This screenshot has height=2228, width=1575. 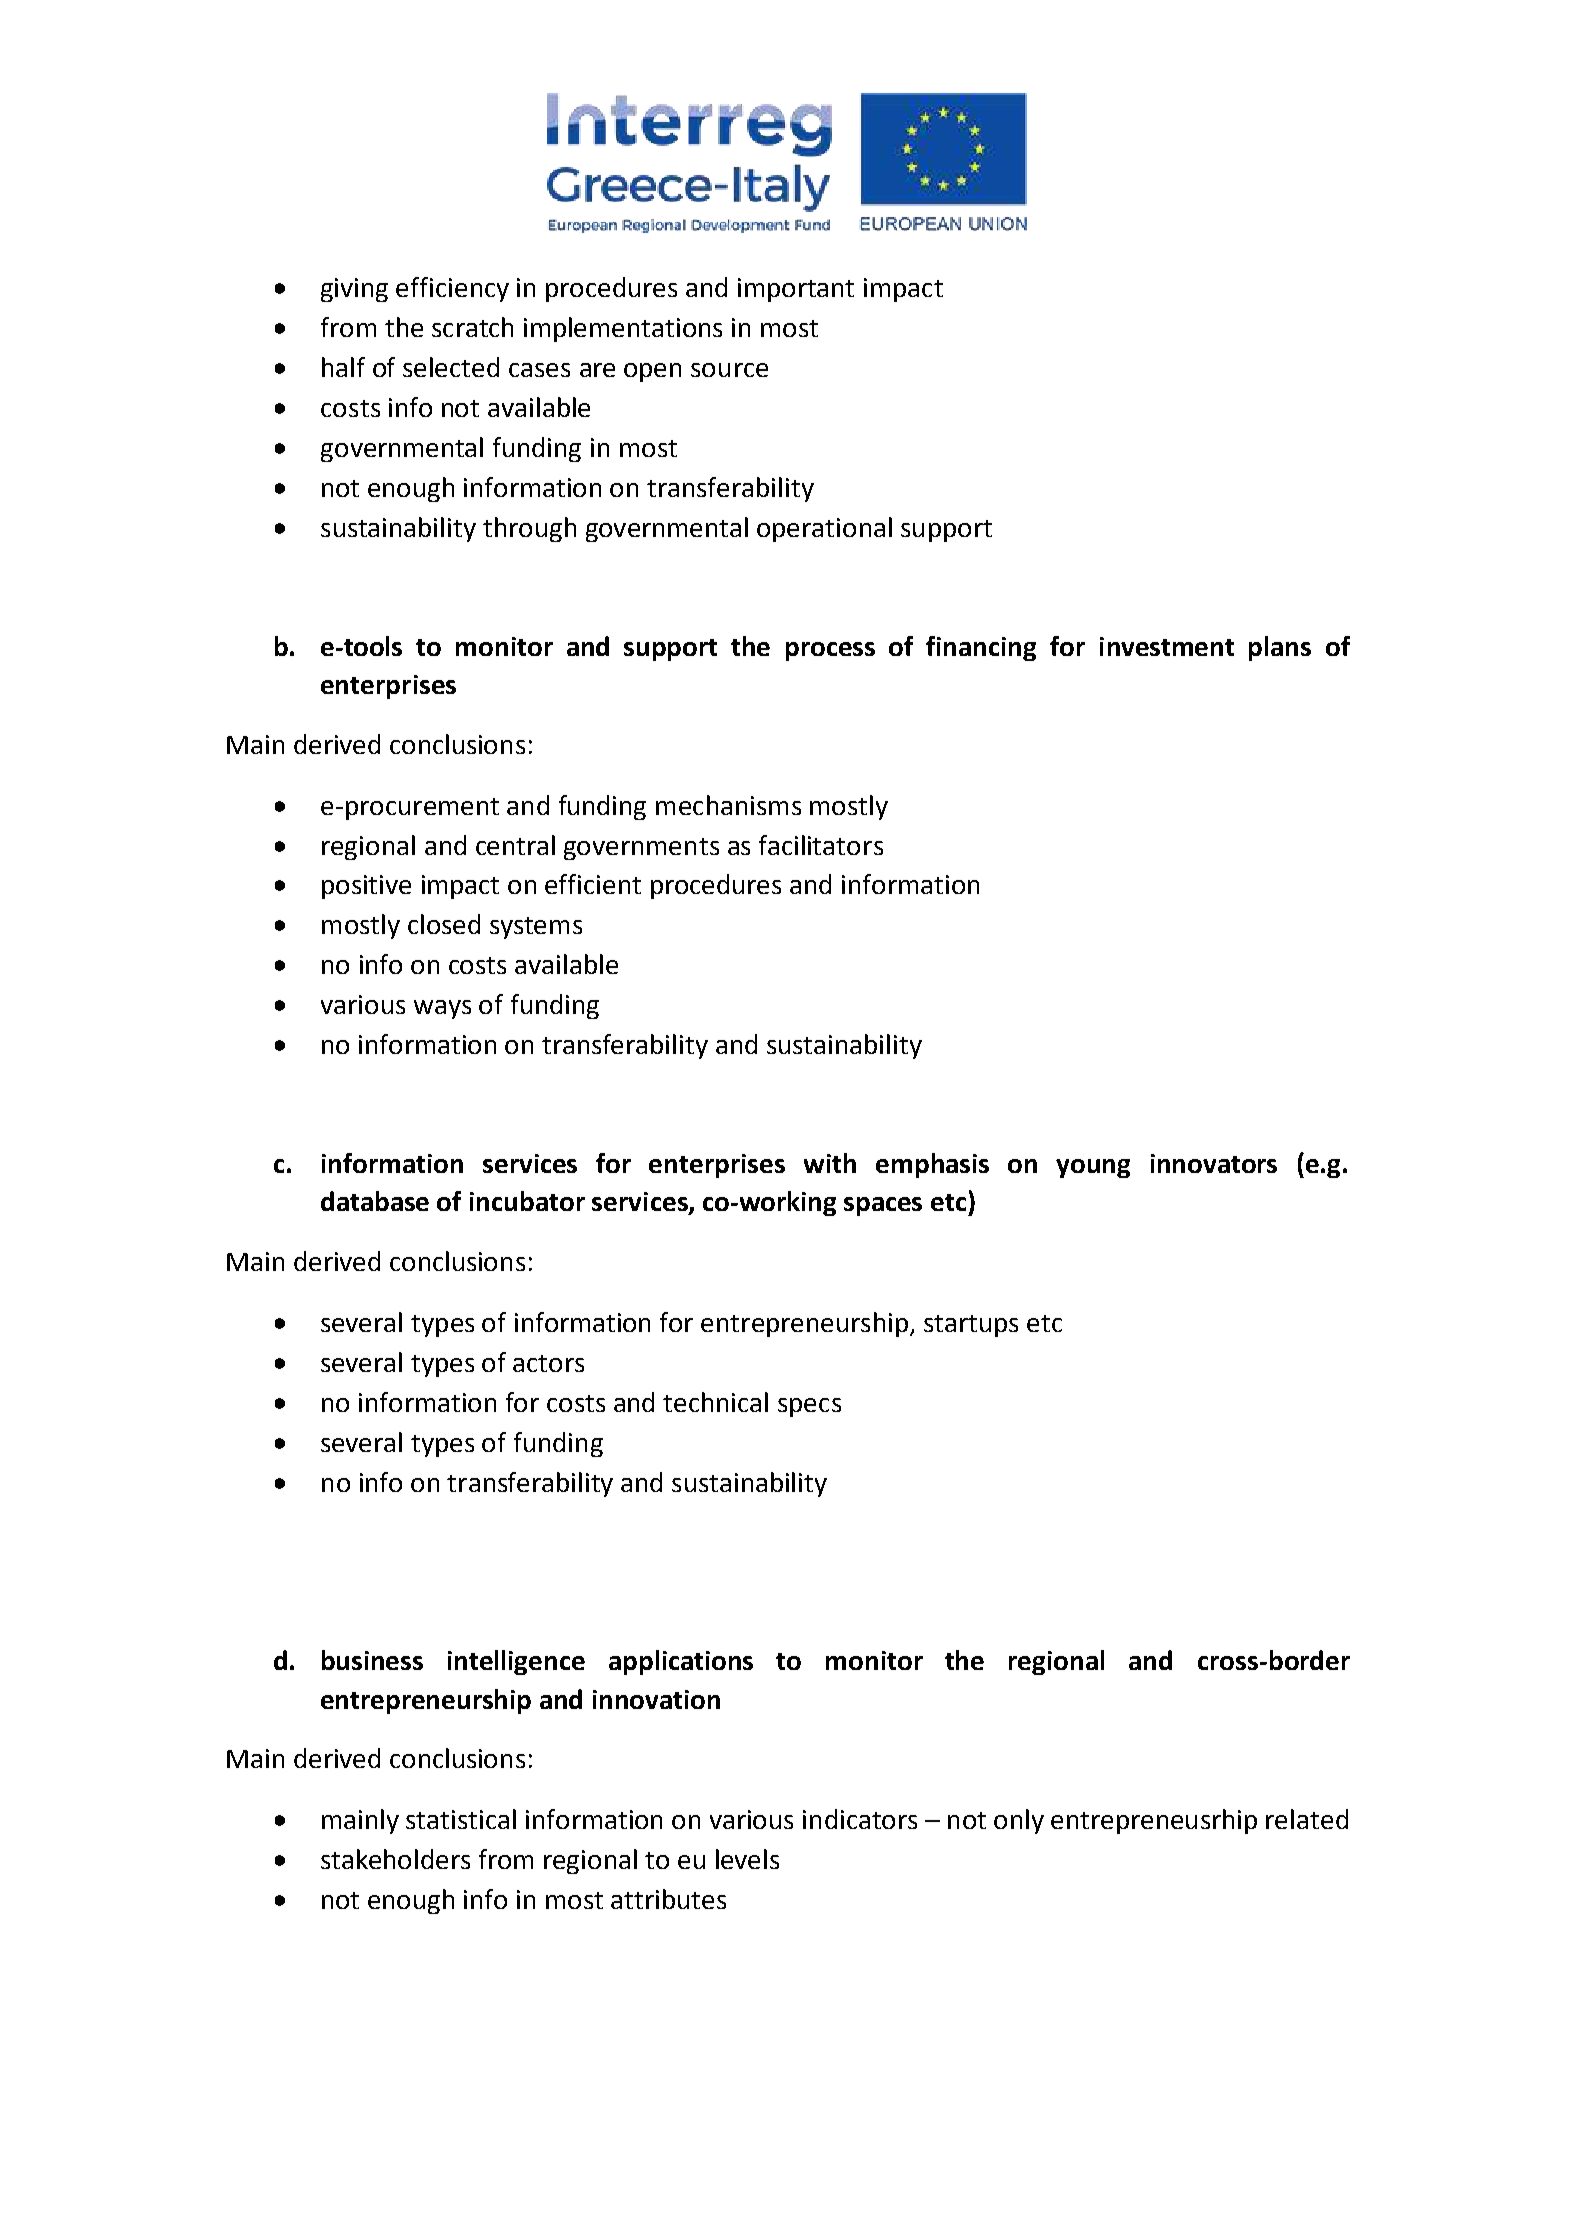 I want to click on central, so click(x=515, y=845).
